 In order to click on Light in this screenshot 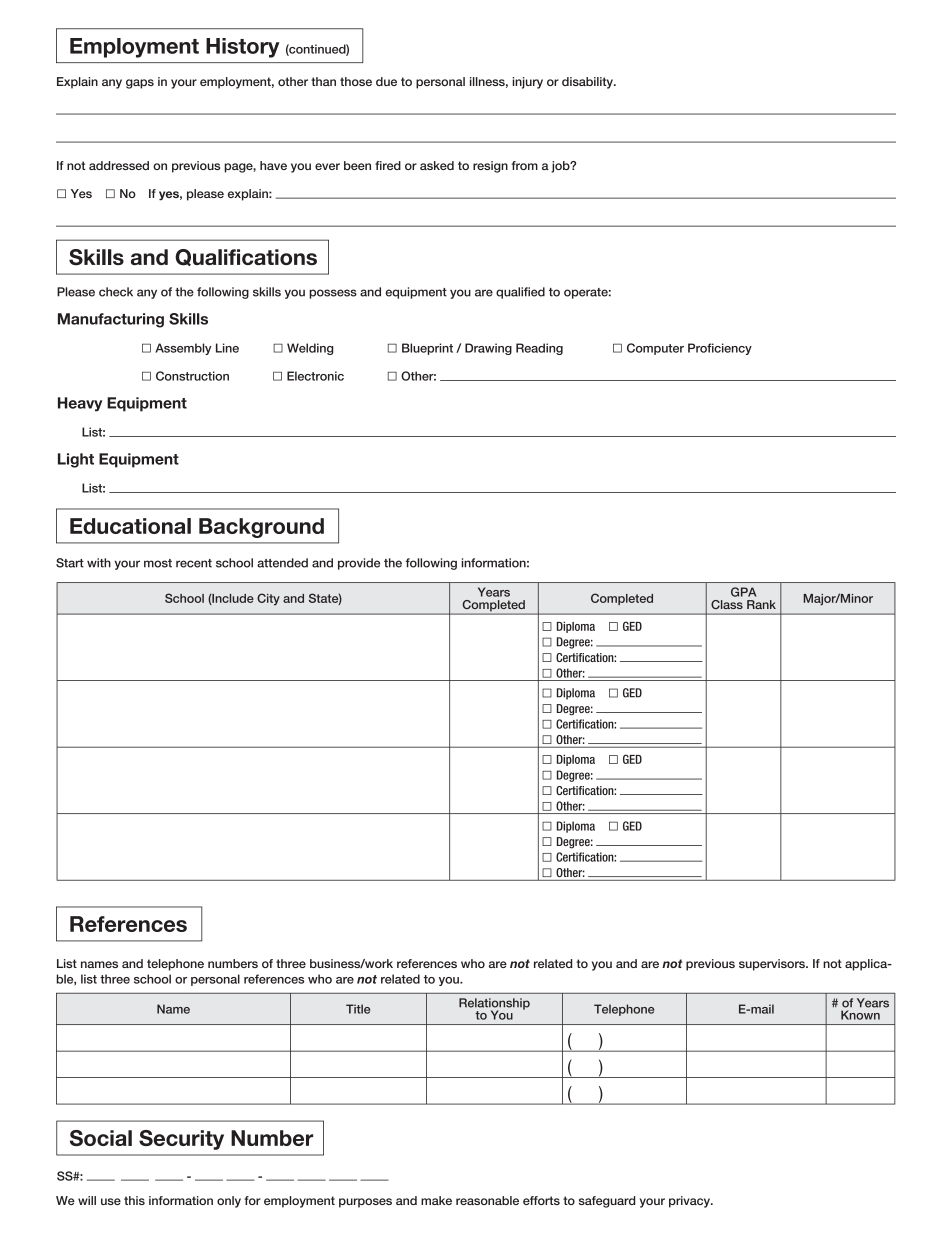, I will do `click(76, 460)`.
